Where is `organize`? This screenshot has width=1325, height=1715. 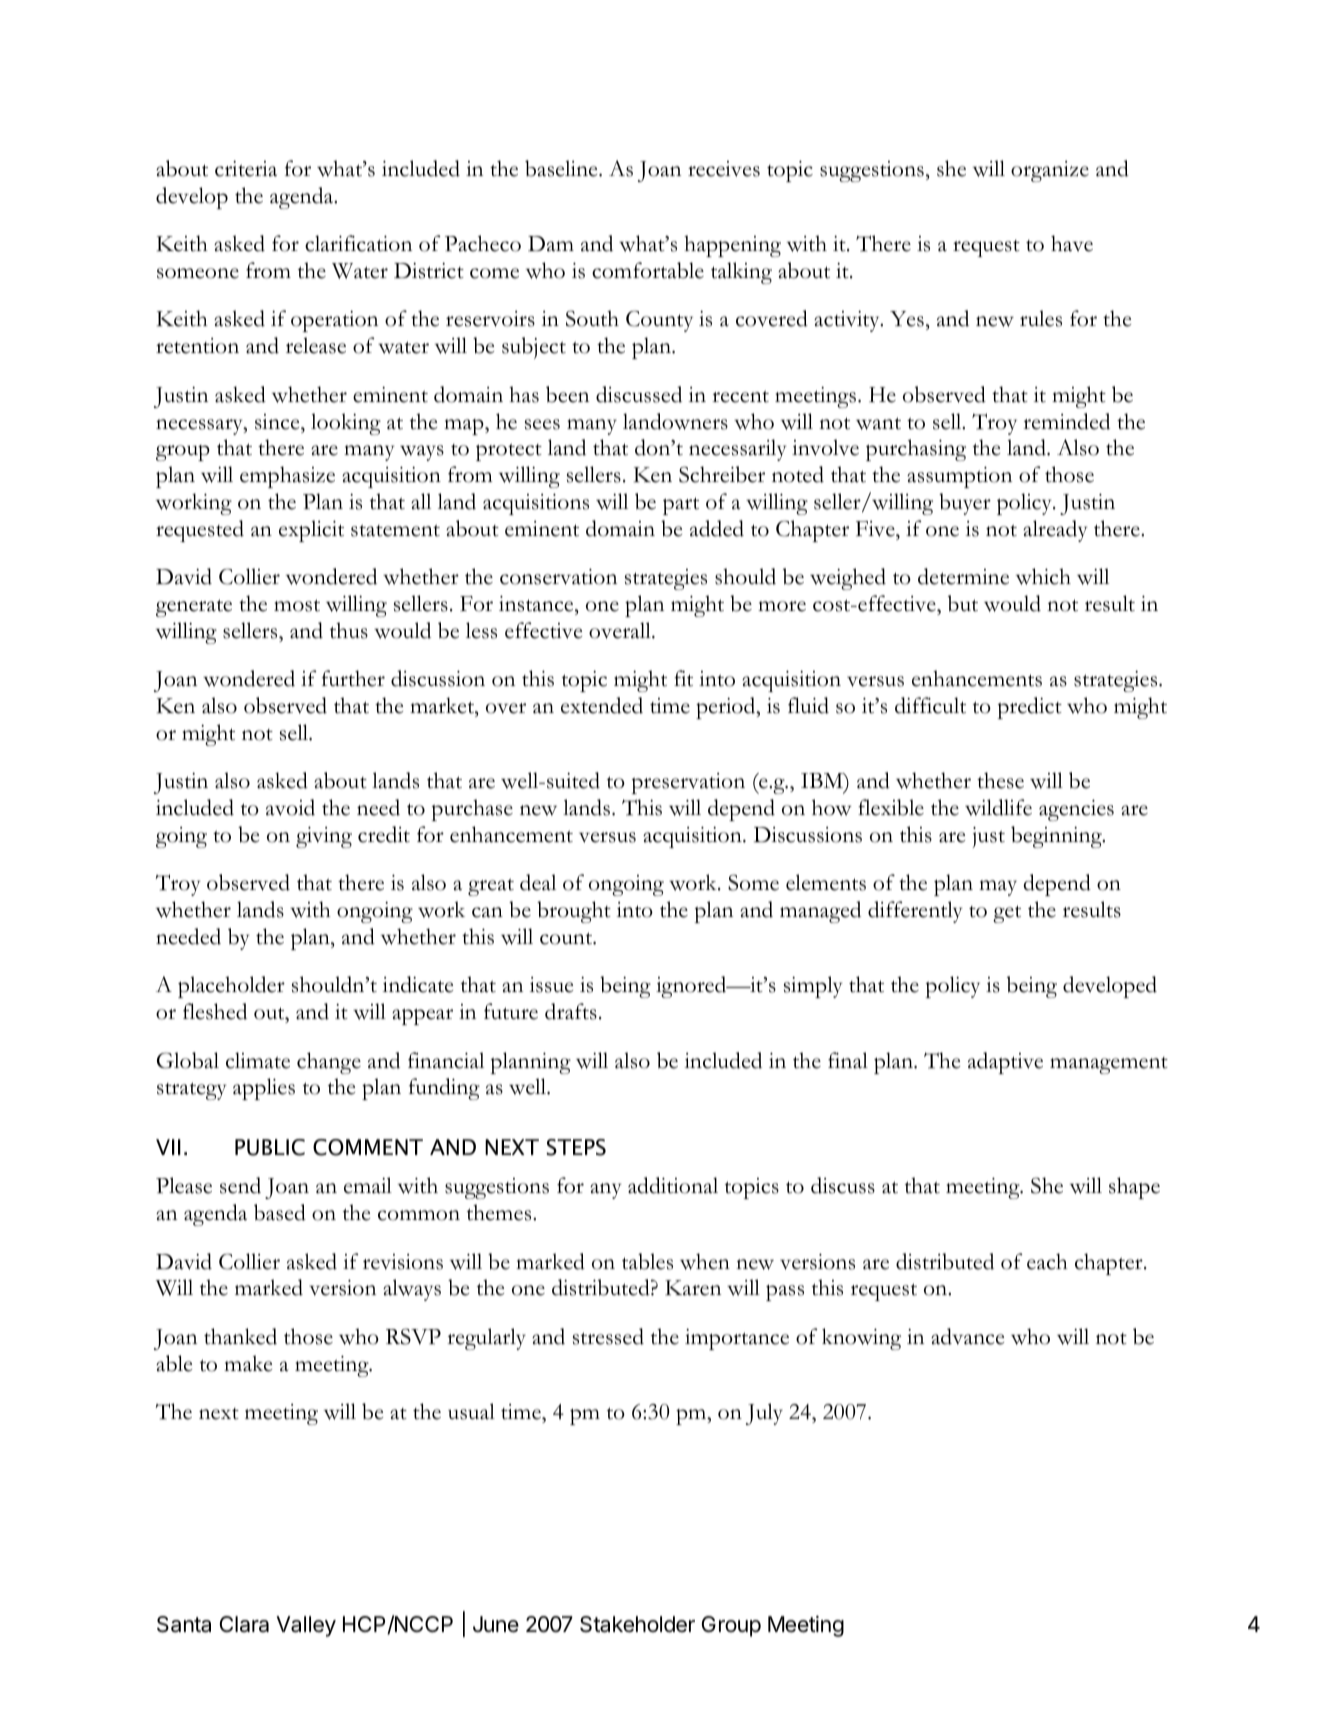
organize is located at coordinates (1050, 171).
